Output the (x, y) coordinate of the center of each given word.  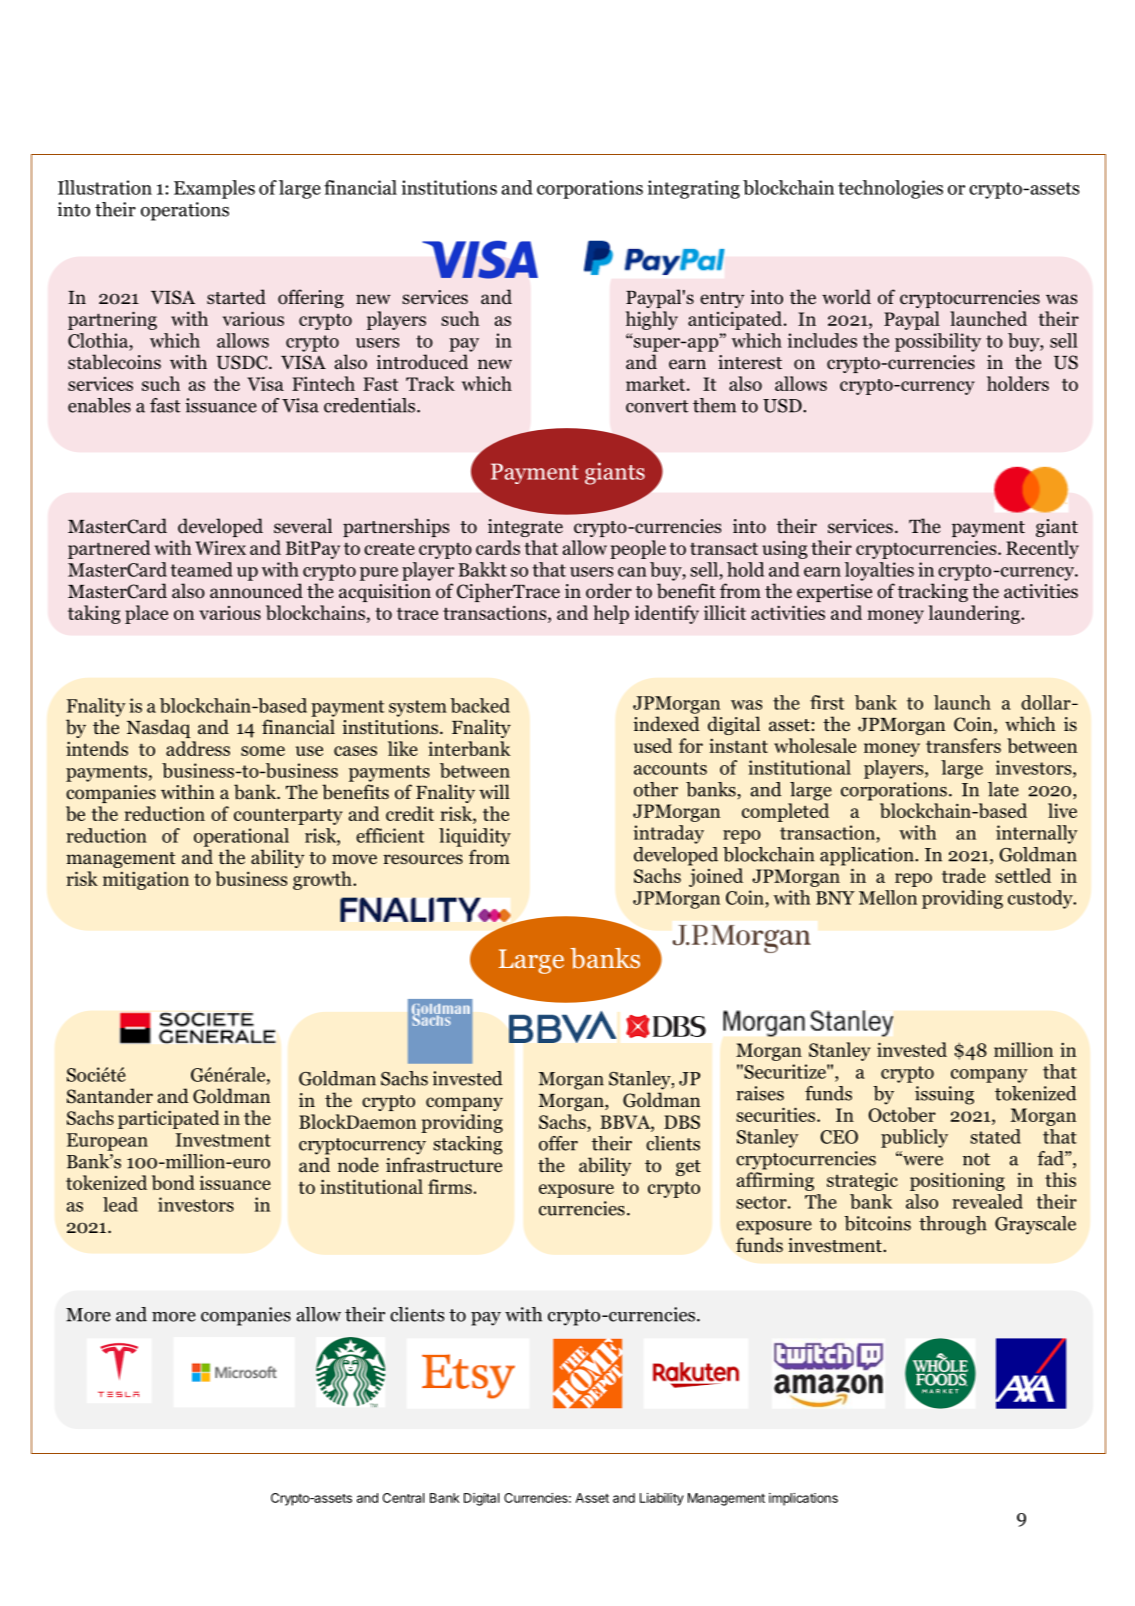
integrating (693, 189)
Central (403, 1498)
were (922, 1160)
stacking (468, 1145)
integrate (525, 528)
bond (173, 1182)
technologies (890, 189)
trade (964, 875)
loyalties (879, 571)
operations (185, 211)
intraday (669, 834)
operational (241, 837)
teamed (201, 569)
